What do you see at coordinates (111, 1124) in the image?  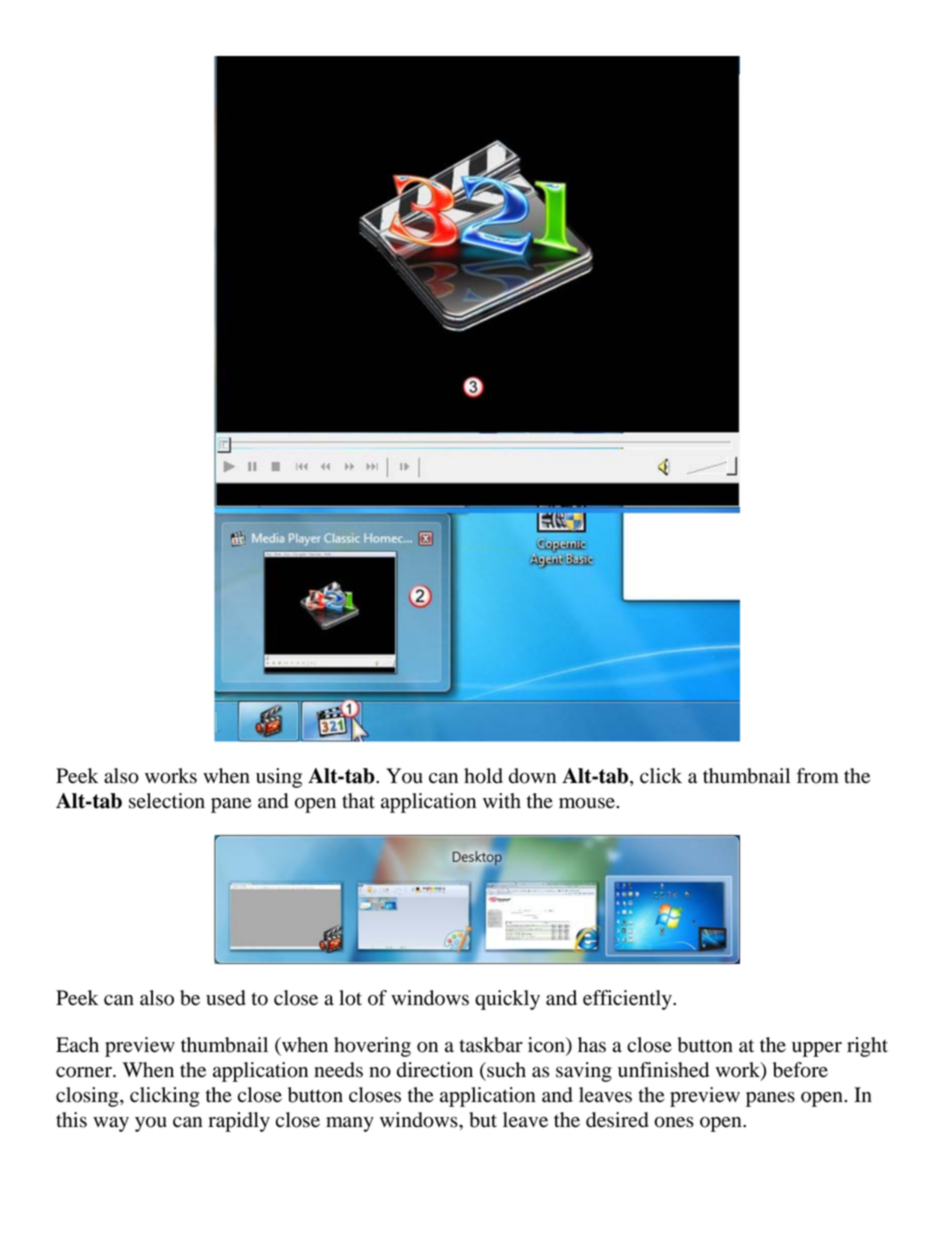 I see `way` at bounding box center [111, 1124].
